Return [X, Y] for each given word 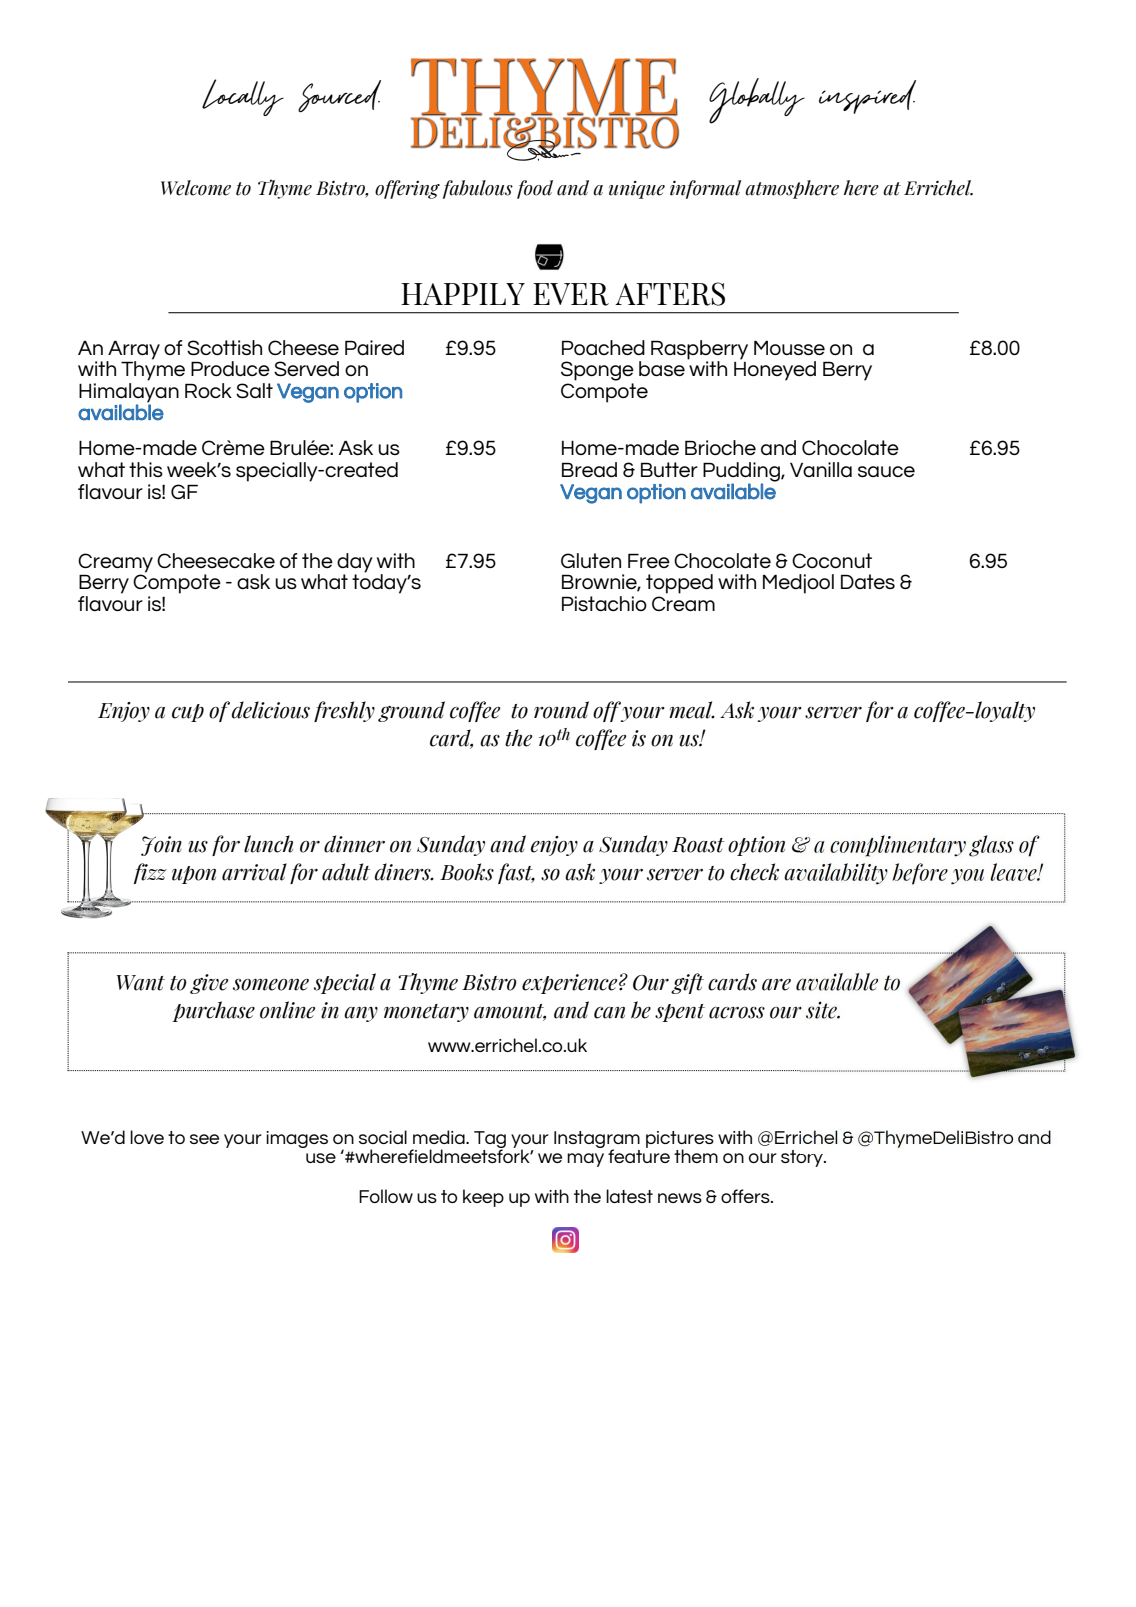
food [535, 189]
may [585, 1160]
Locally [243, 97]
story [803, 1158]
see [204, 1139]
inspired [867, 97]
